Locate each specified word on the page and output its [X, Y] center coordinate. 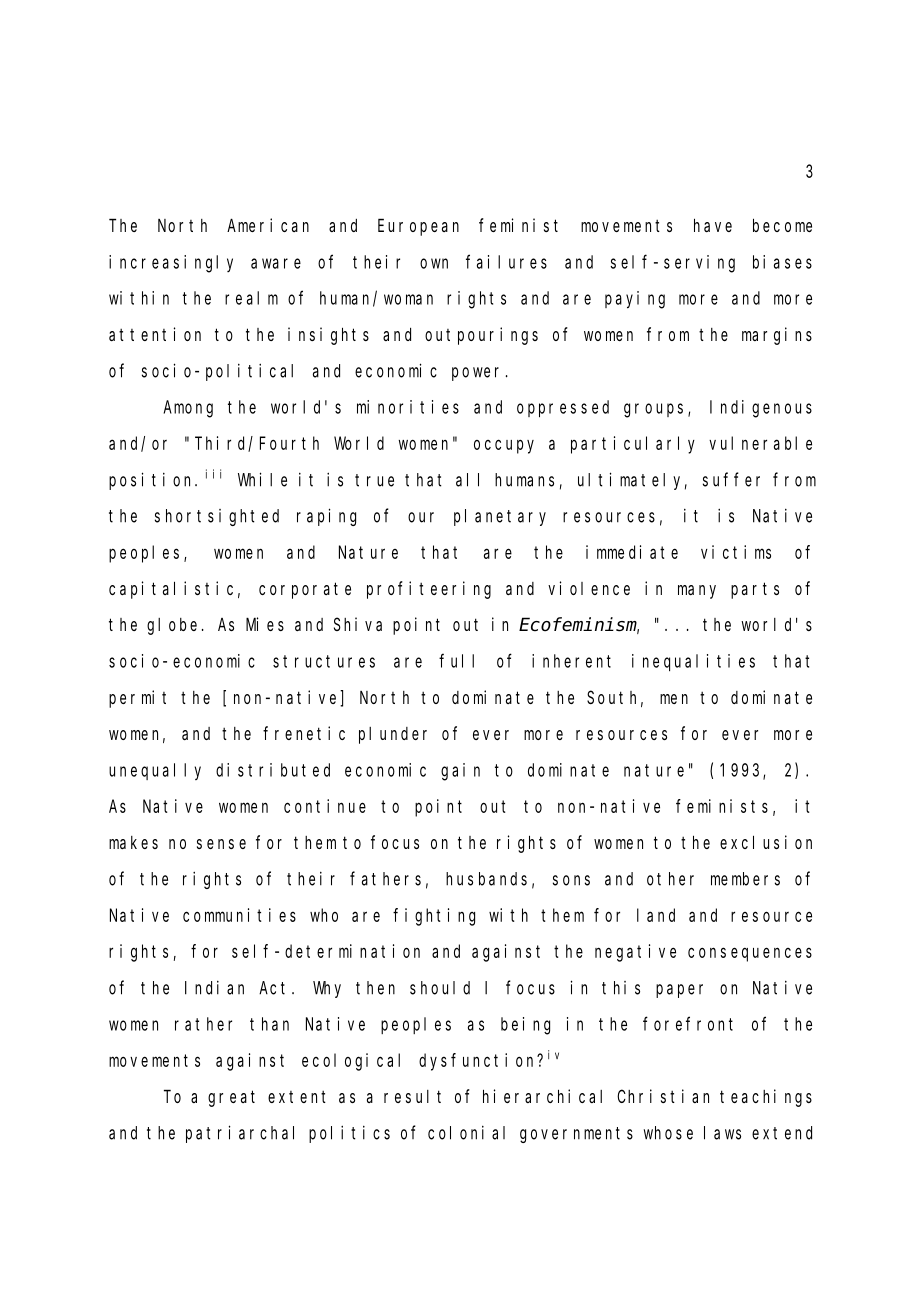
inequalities [693, 662]
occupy [504, 446]
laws [722, 1133]
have [713, 225]
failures [506, 261]
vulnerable [760, 443]
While [262, 479]
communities [239, 915]
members [745, 879]
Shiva [358, 624]
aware [276, 263]
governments [576, 1135]
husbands [486, 879]
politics [349, 1134]
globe [172, 626]
